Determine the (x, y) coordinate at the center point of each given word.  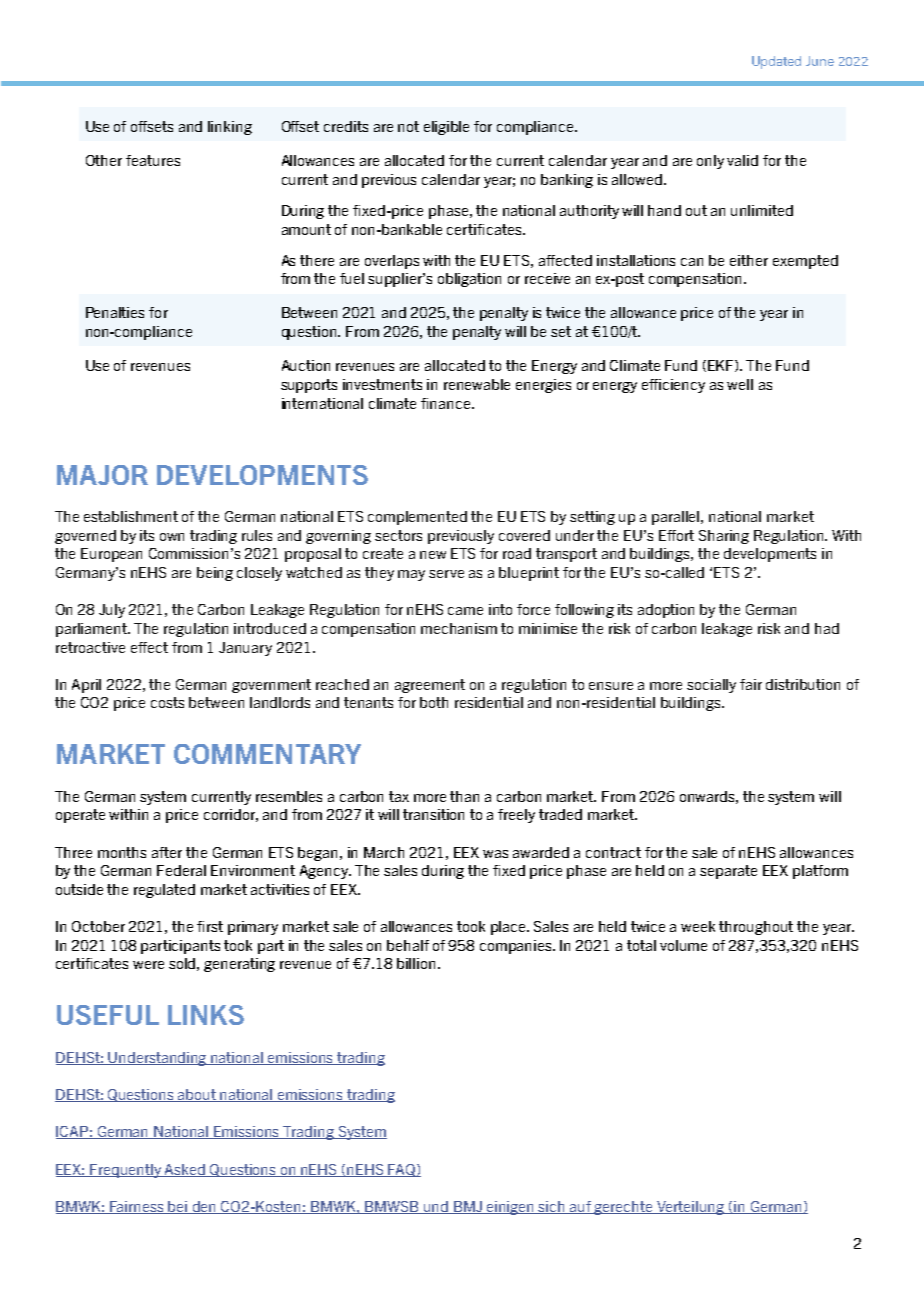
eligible (446, 128)
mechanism (459, 628)
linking (230, 128)
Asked (185, 1170)
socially (711, 686)
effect (149, 647)
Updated (776, 62)
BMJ (468, 1207)
